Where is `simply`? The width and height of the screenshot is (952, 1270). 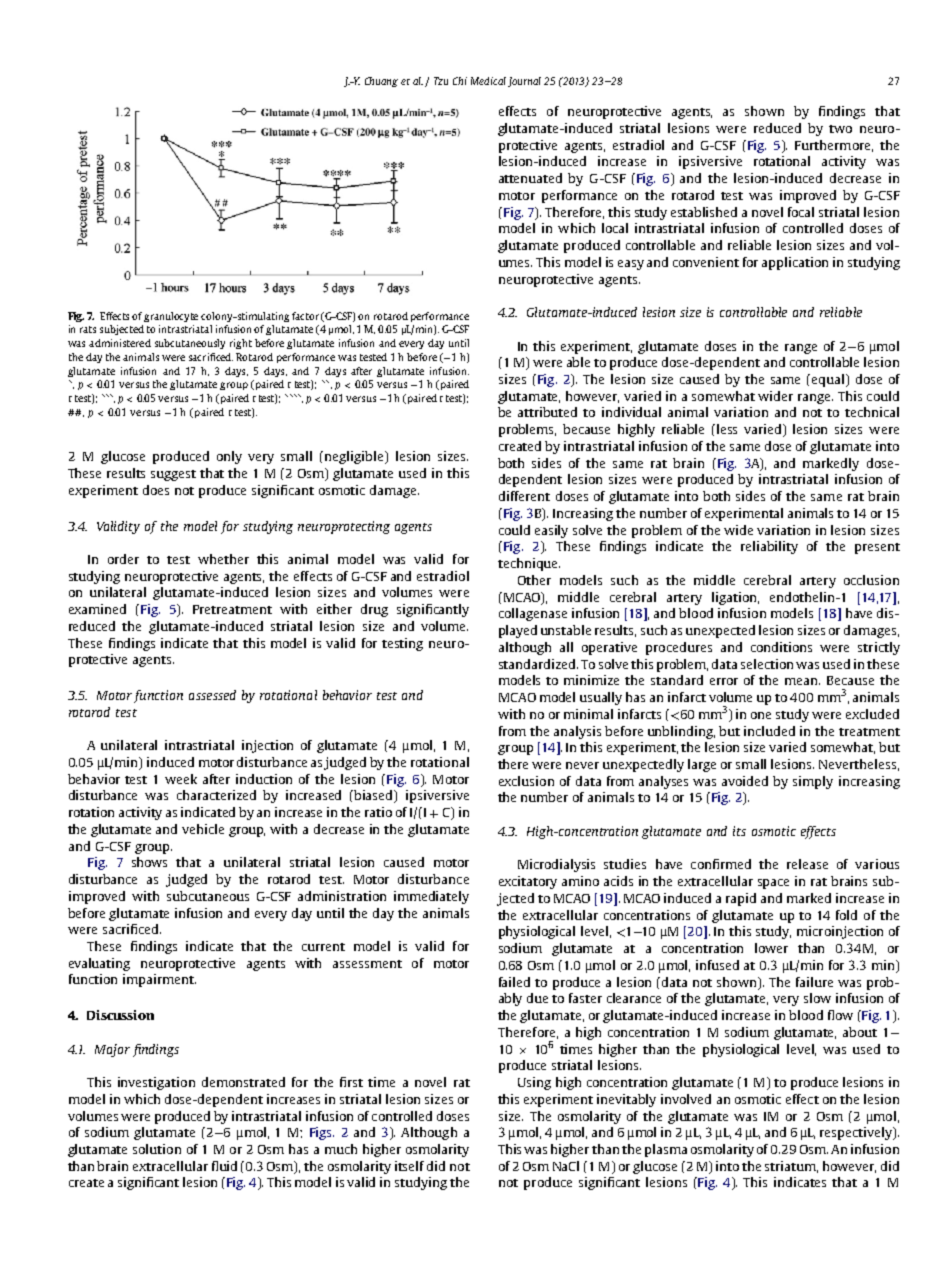
simply is located at coordinates (813, 782).
